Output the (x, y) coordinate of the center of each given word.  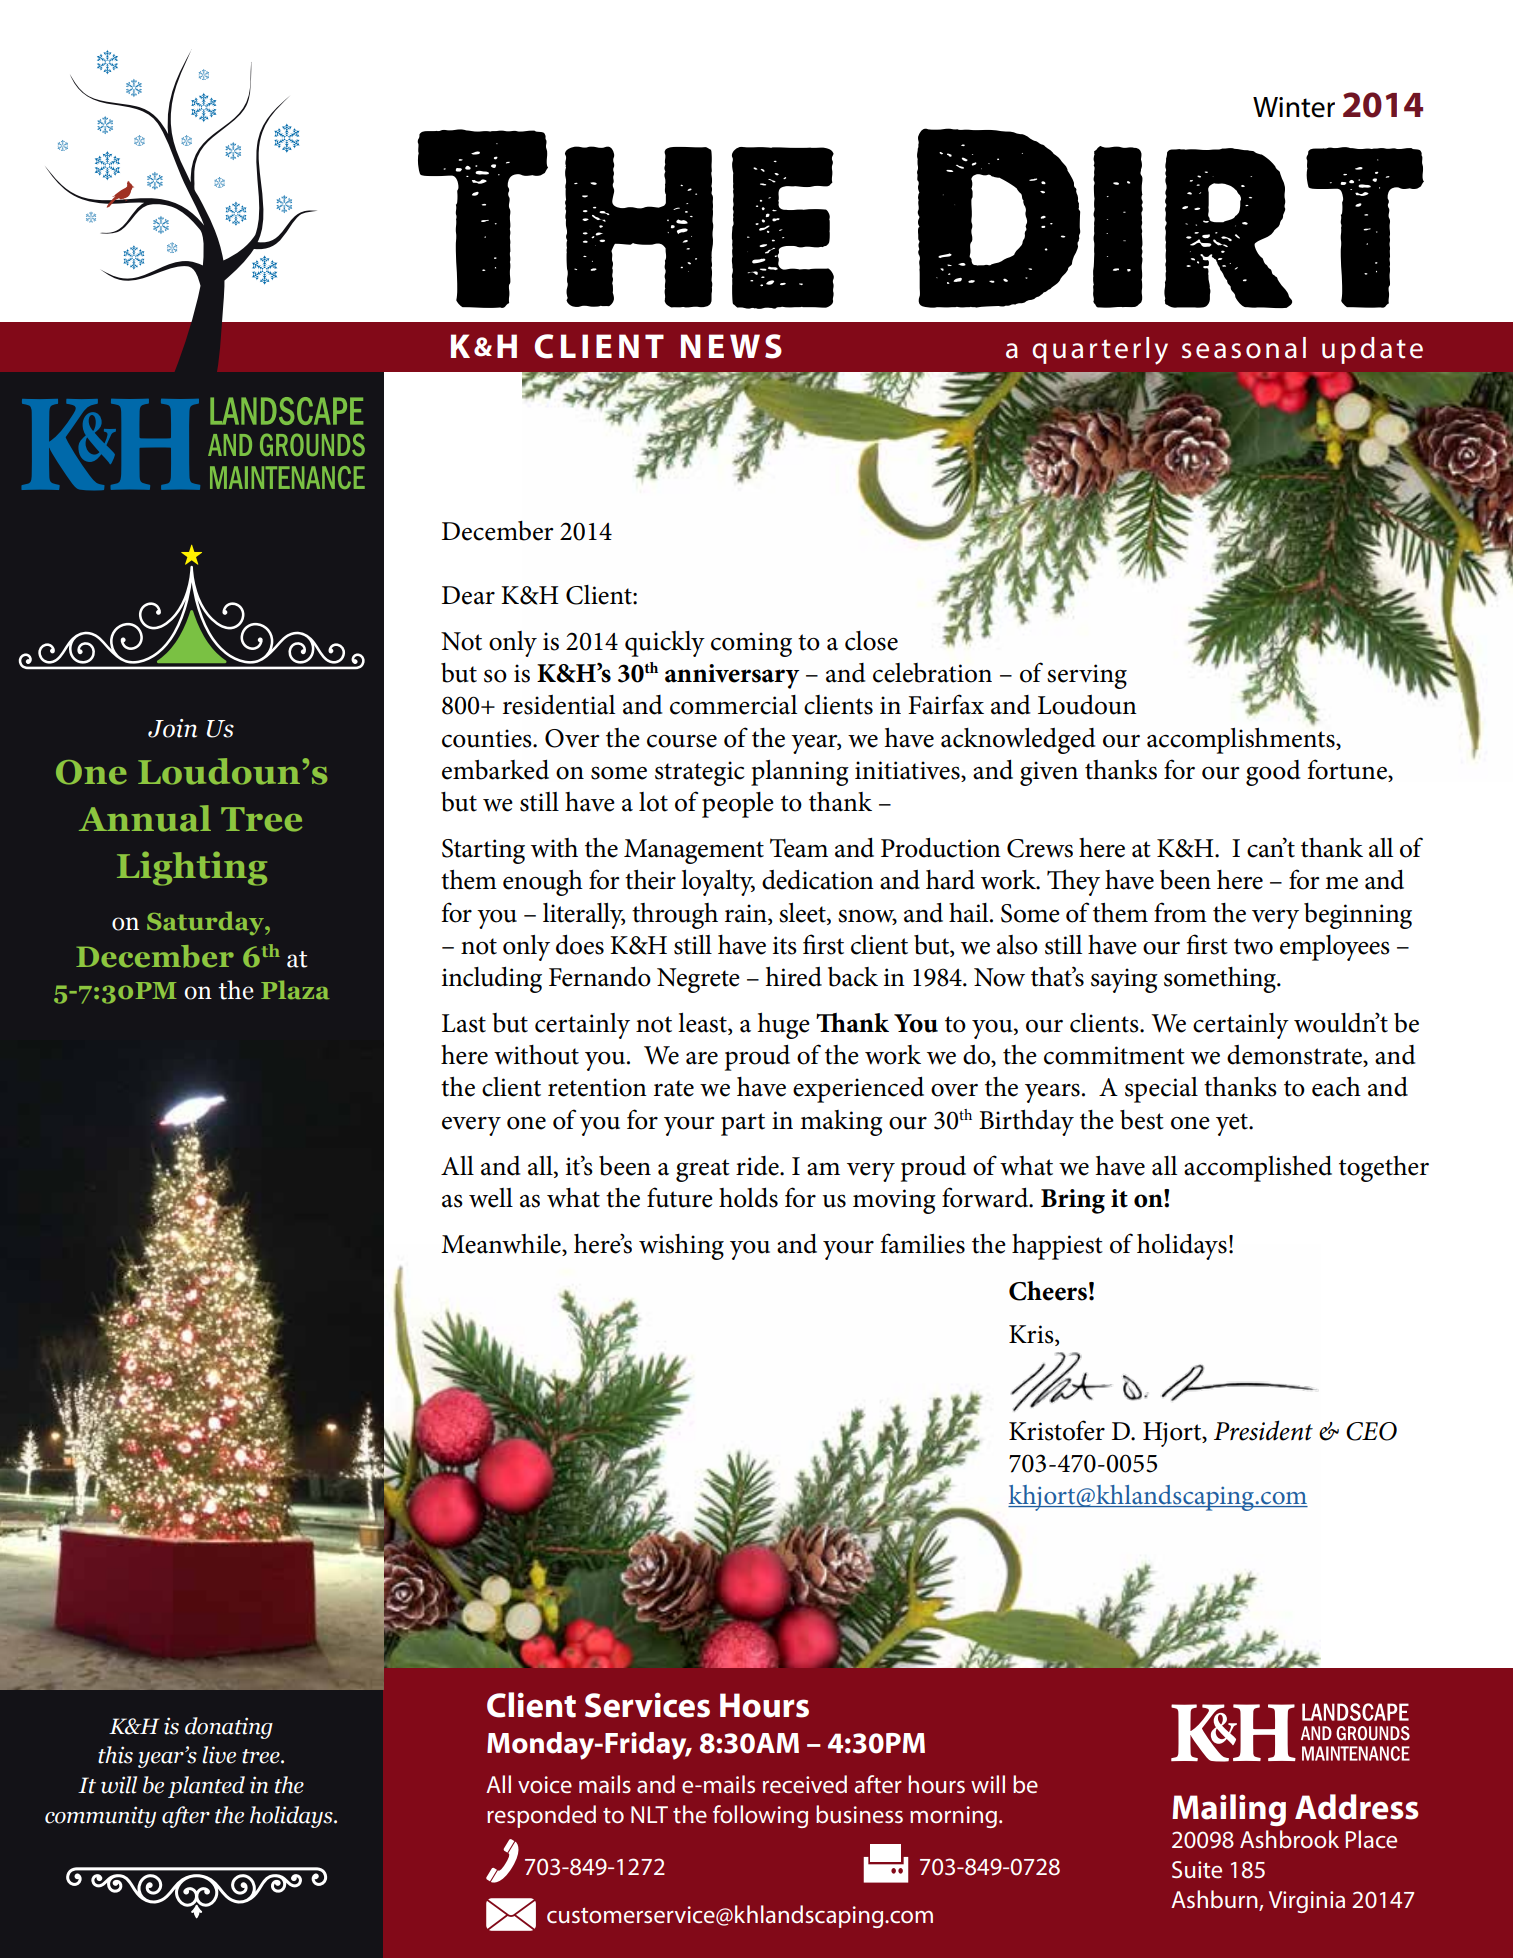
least (703, 1024)
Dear (468, 595)
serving (1087, 676)
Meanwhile (502, 1245)
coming (751, 644)
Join (172, 728)
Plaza (295, 989)
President (1263, 1430)
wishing (681, 1247)
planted (206, 1787)
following (760, 1816)
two (1253, 946)
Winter (1294, 107)
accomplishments (1242, 740)
